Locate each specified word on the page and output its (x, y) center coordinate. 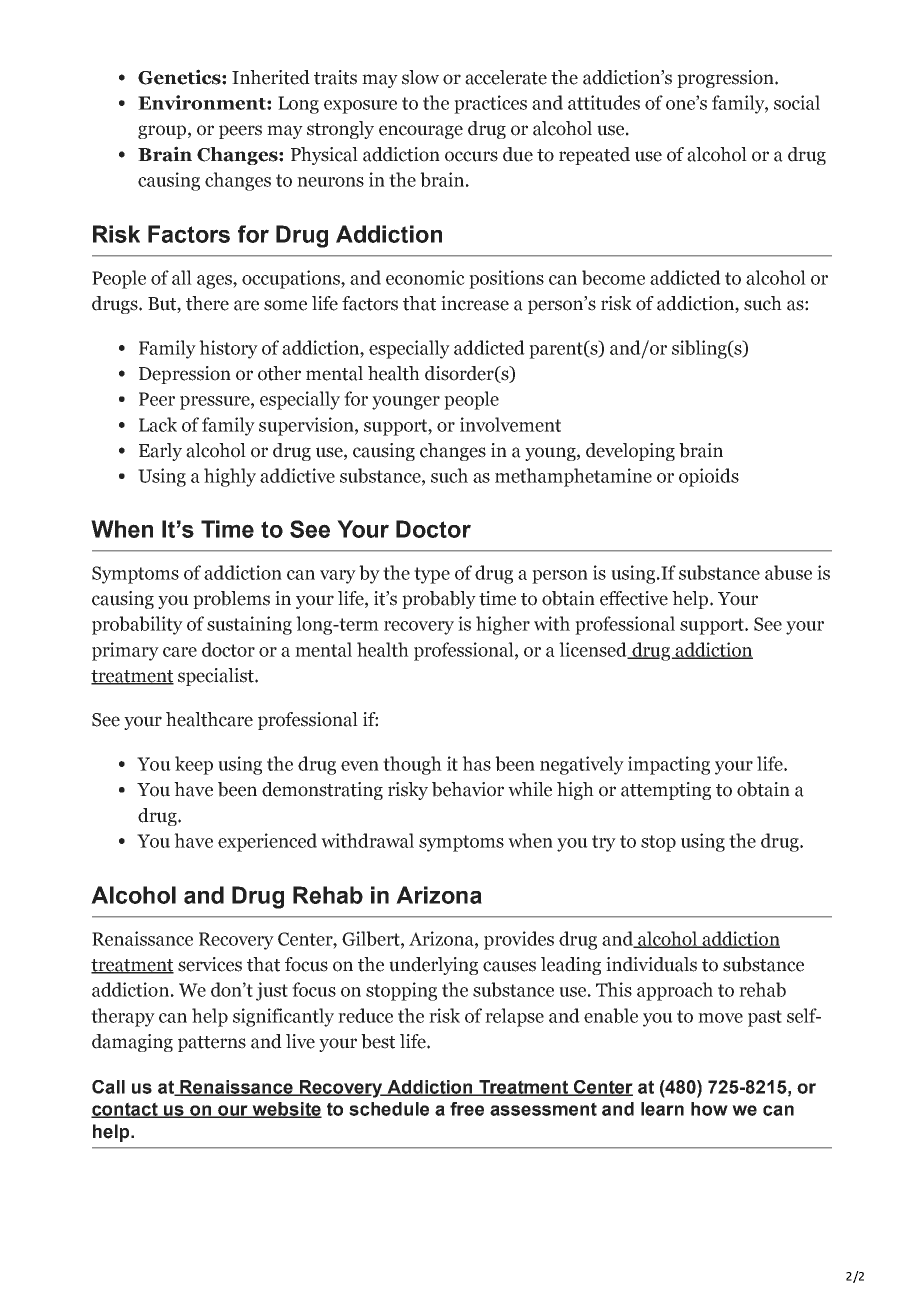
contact (125, 1110)
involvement (510, 424)
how (709, 1109)
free (467, 1109)
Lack (158, 424)
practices (490, 104)
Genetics (180, 77)
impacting (669, 765)
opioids (709, 477)
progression (726, 79)
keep (194, 765)
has (476, 763)
